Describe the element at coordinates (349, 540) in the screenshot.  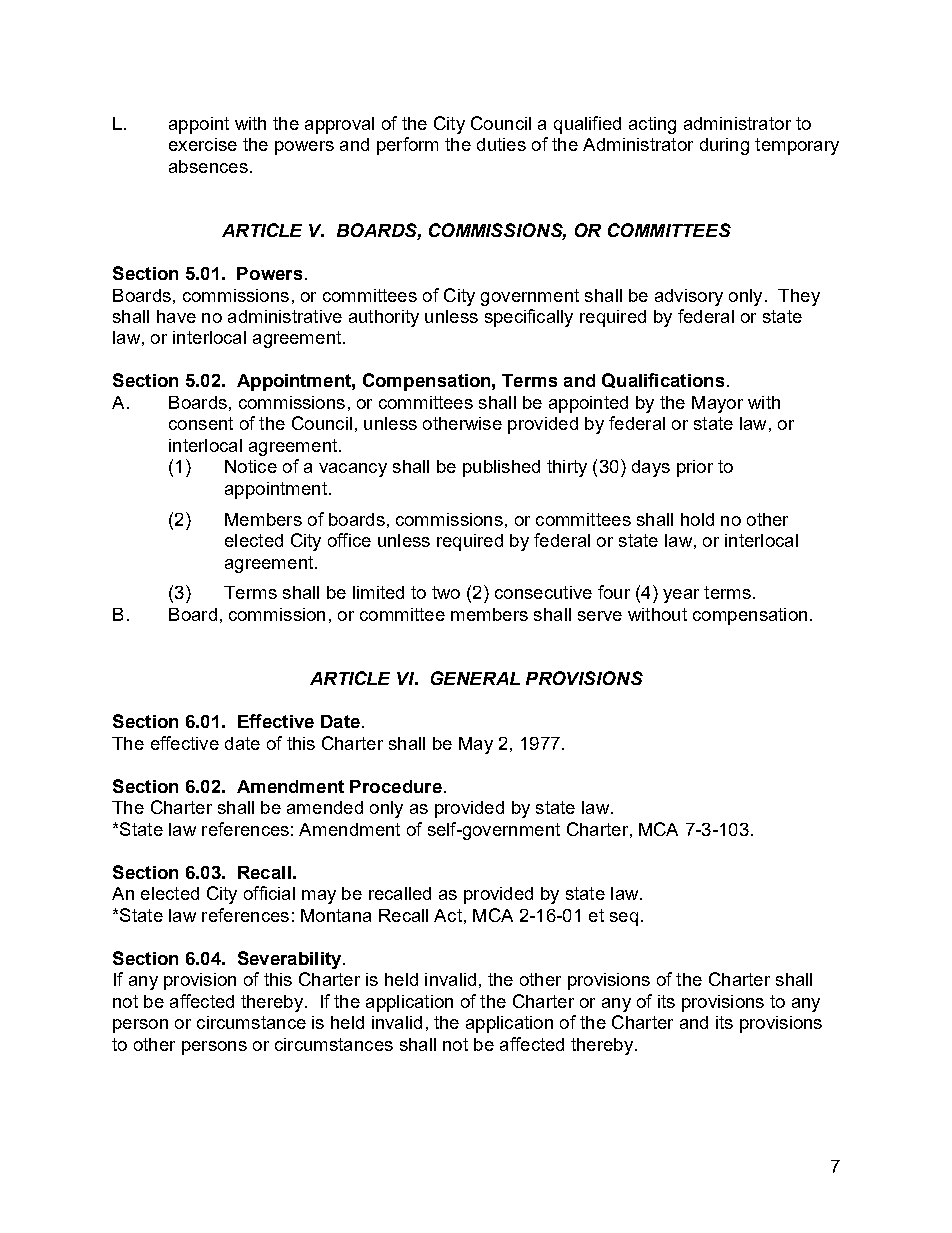
I see `office` at that location.
